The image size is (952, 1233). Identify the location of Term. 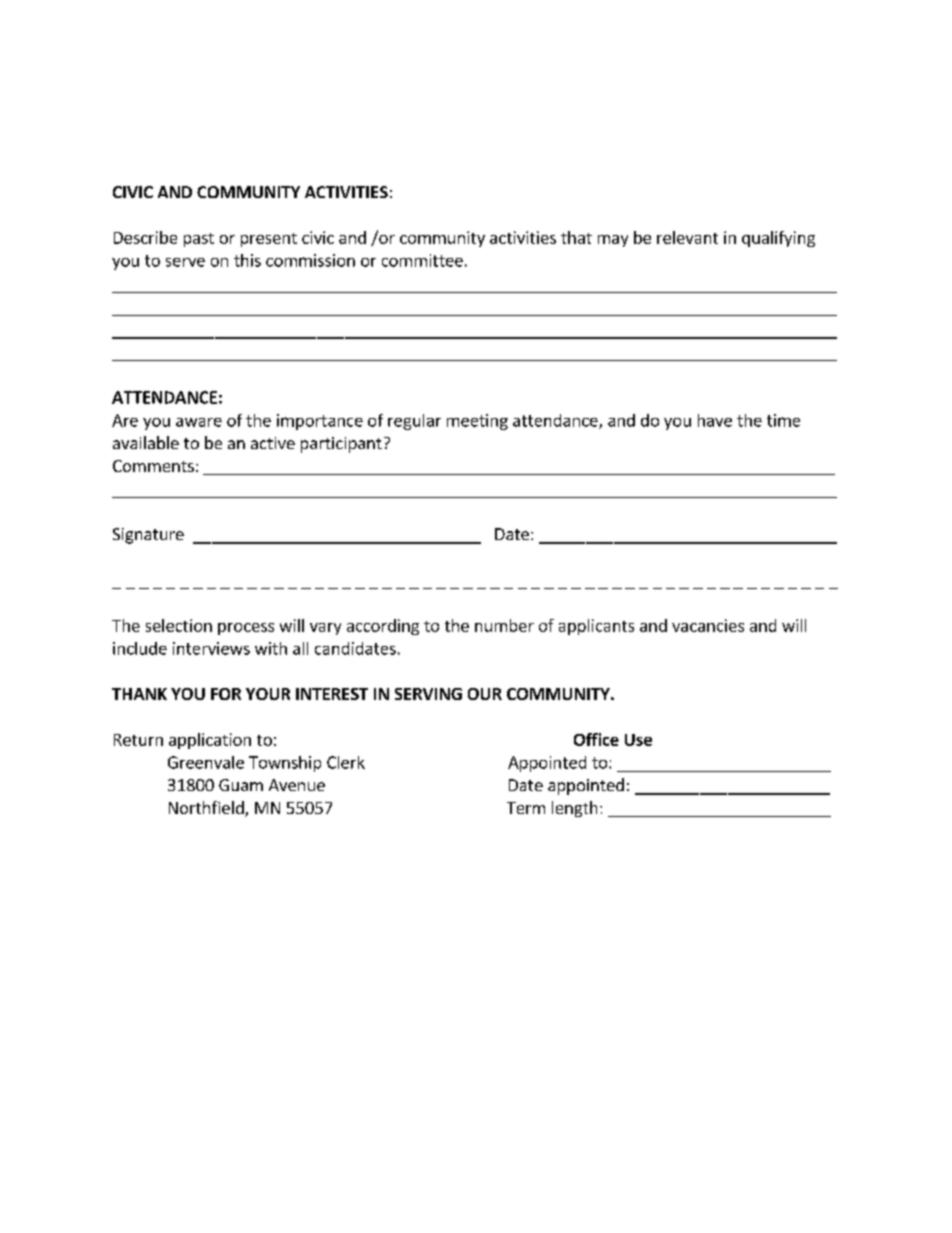
(526, 808).
